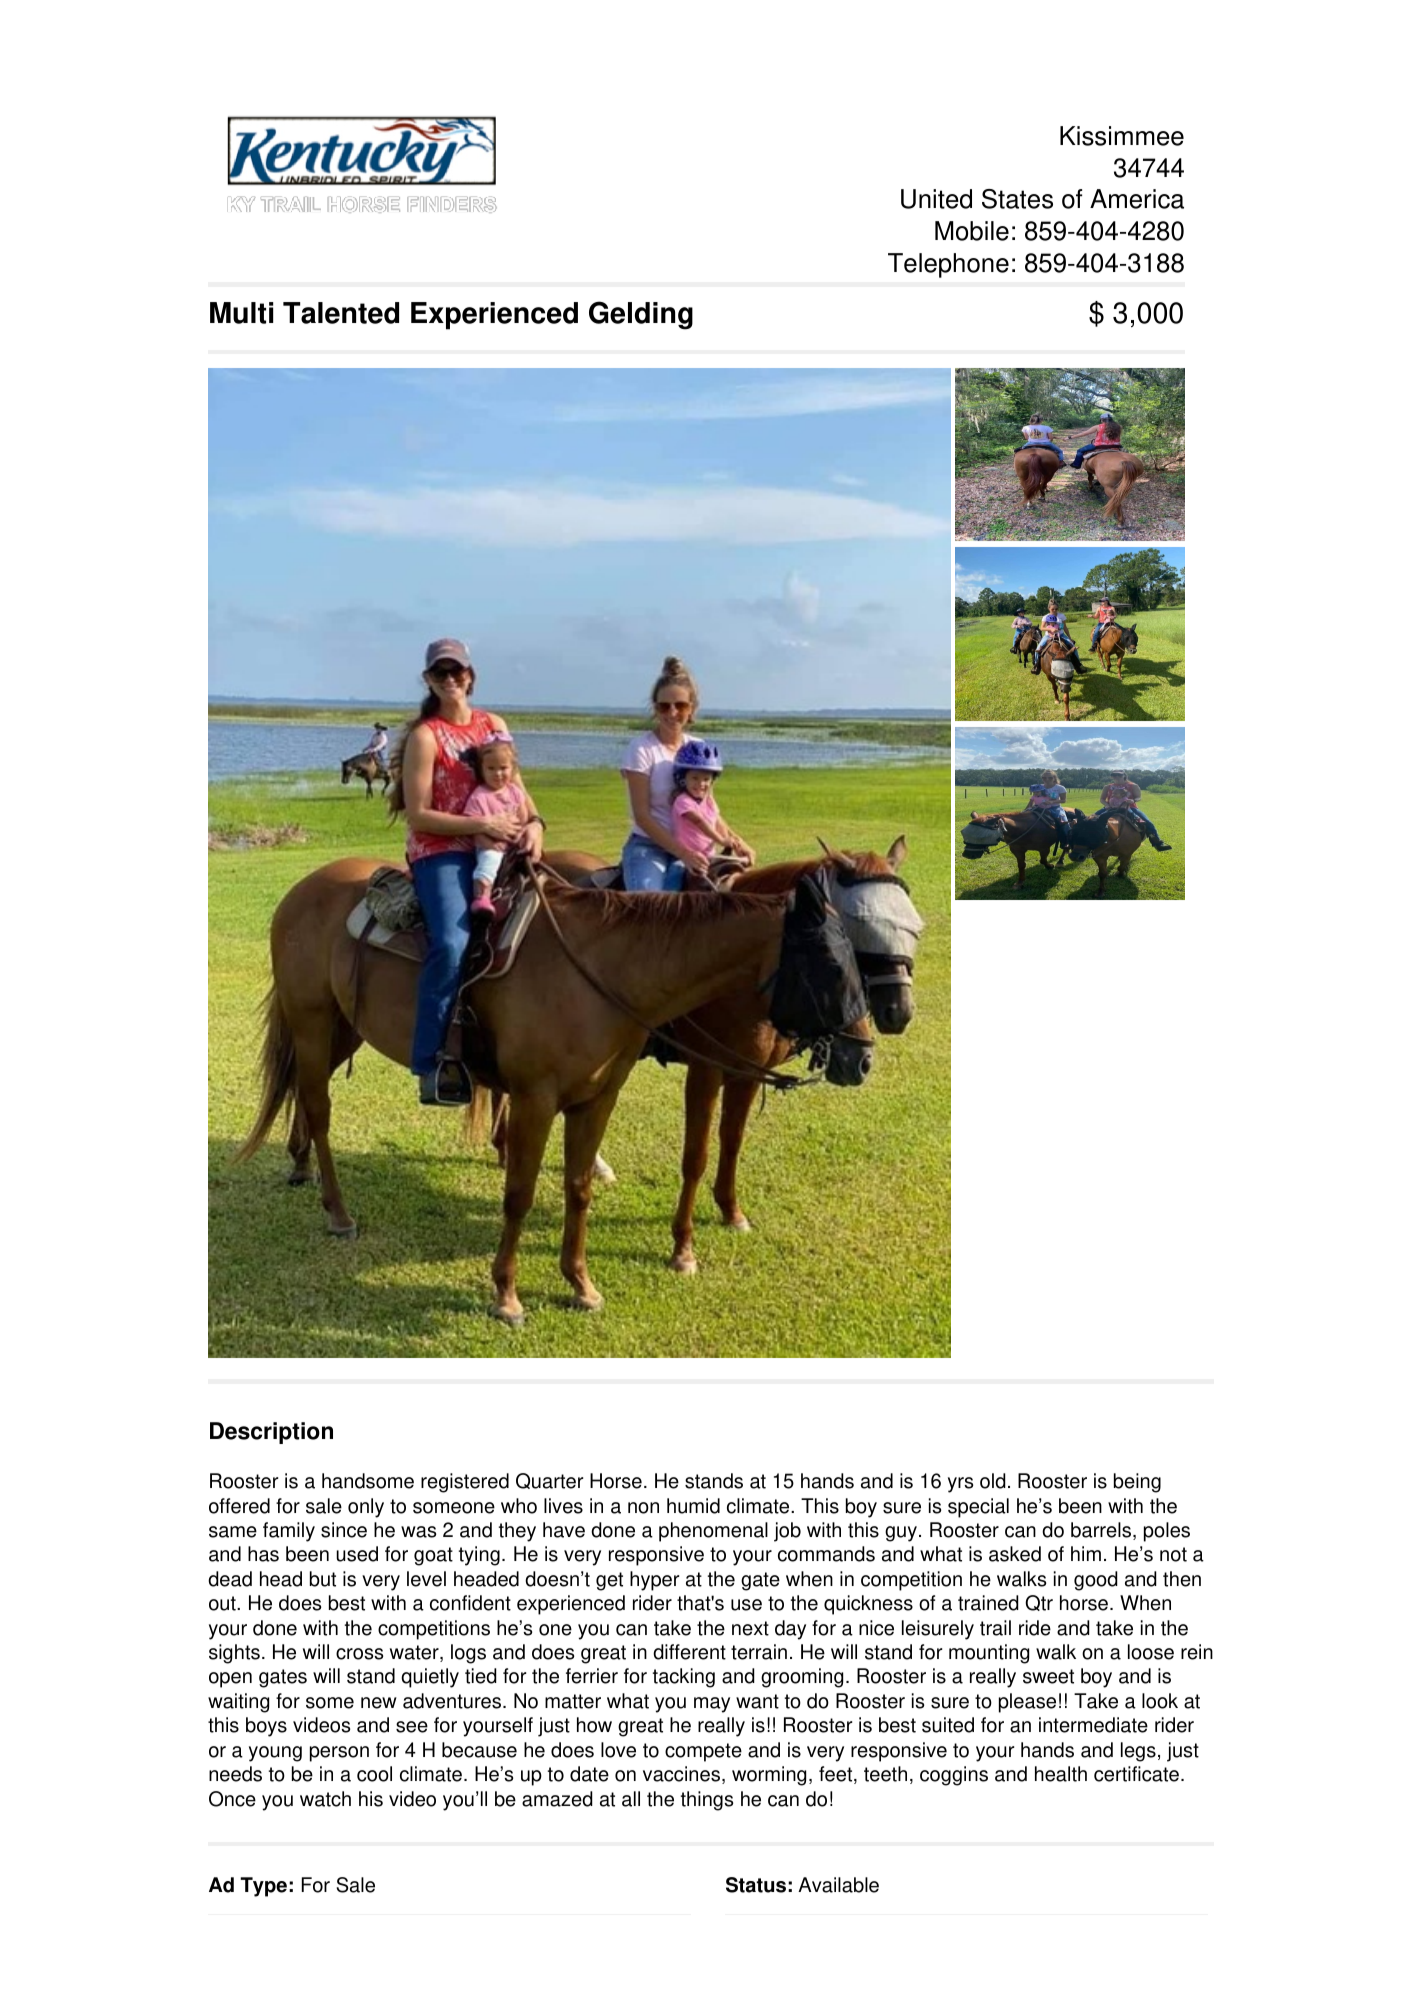 The height and width of the screenshot is (2015, 1424). Describe the element at coordinates (241, 313) in the screenshot. I see `Multi` at that location.
